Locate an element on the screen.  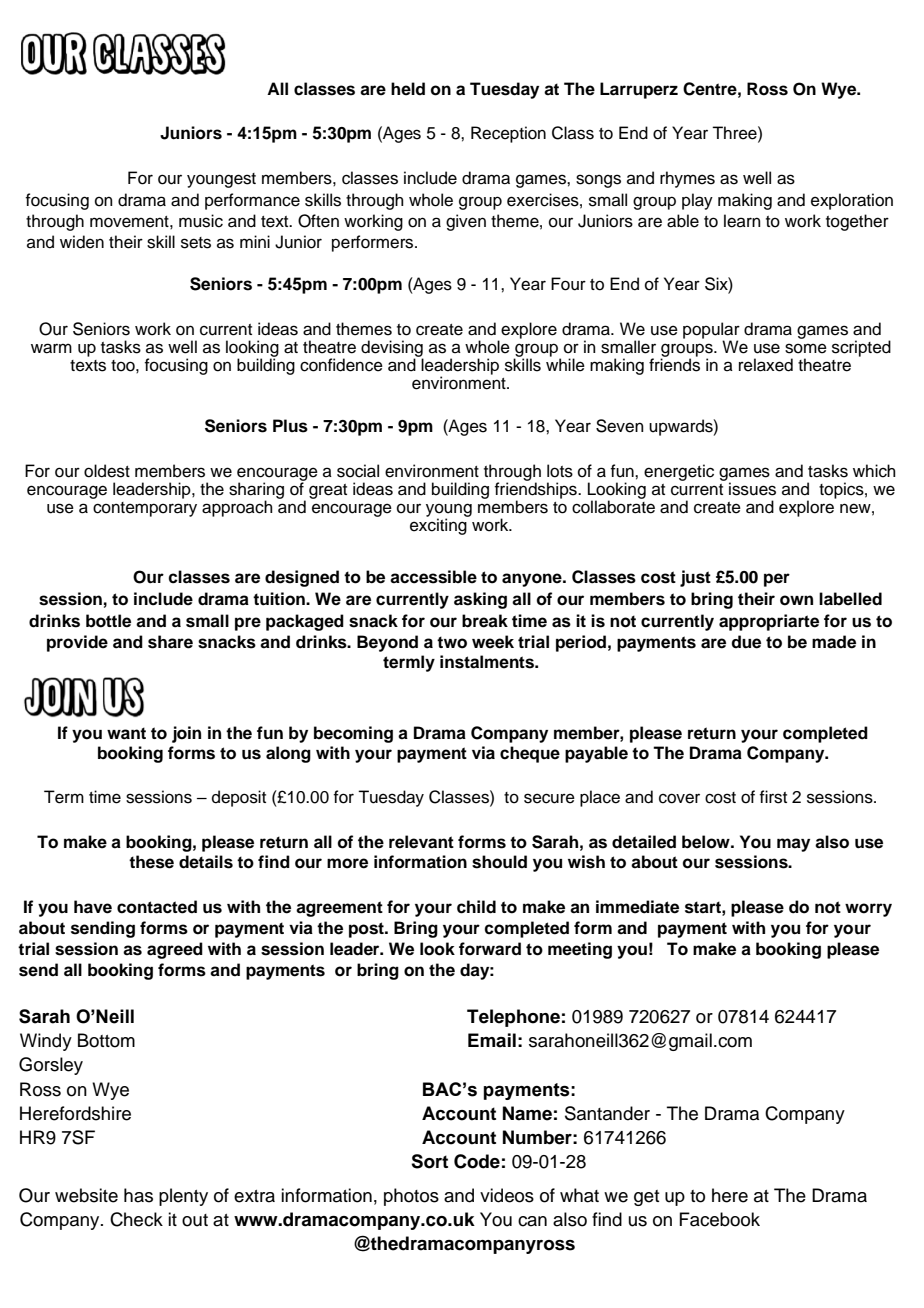
devising is located at coordinates (392, 349).
